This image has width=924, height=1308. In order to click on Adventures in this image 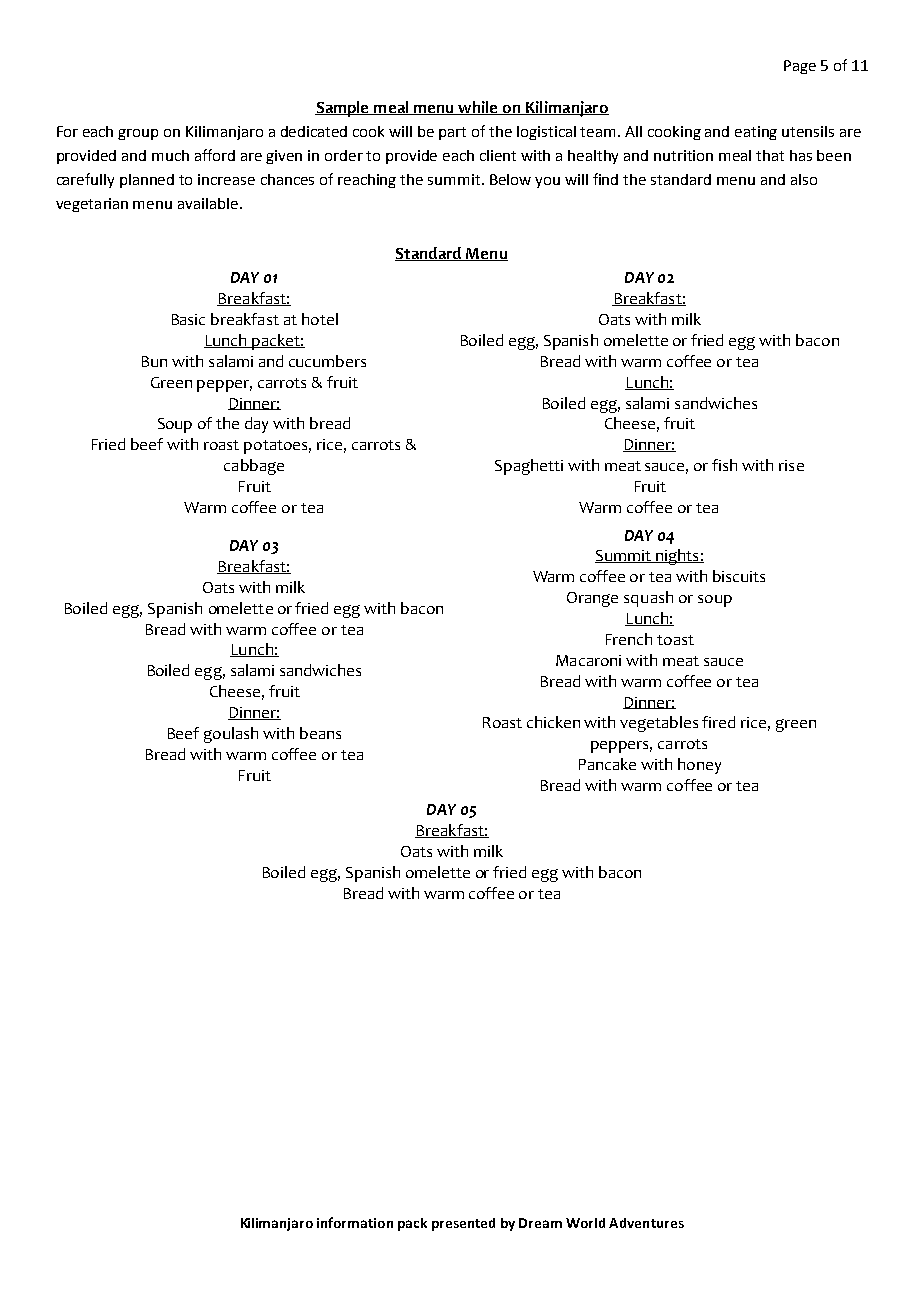, I will do `click(646, 1223)`.
